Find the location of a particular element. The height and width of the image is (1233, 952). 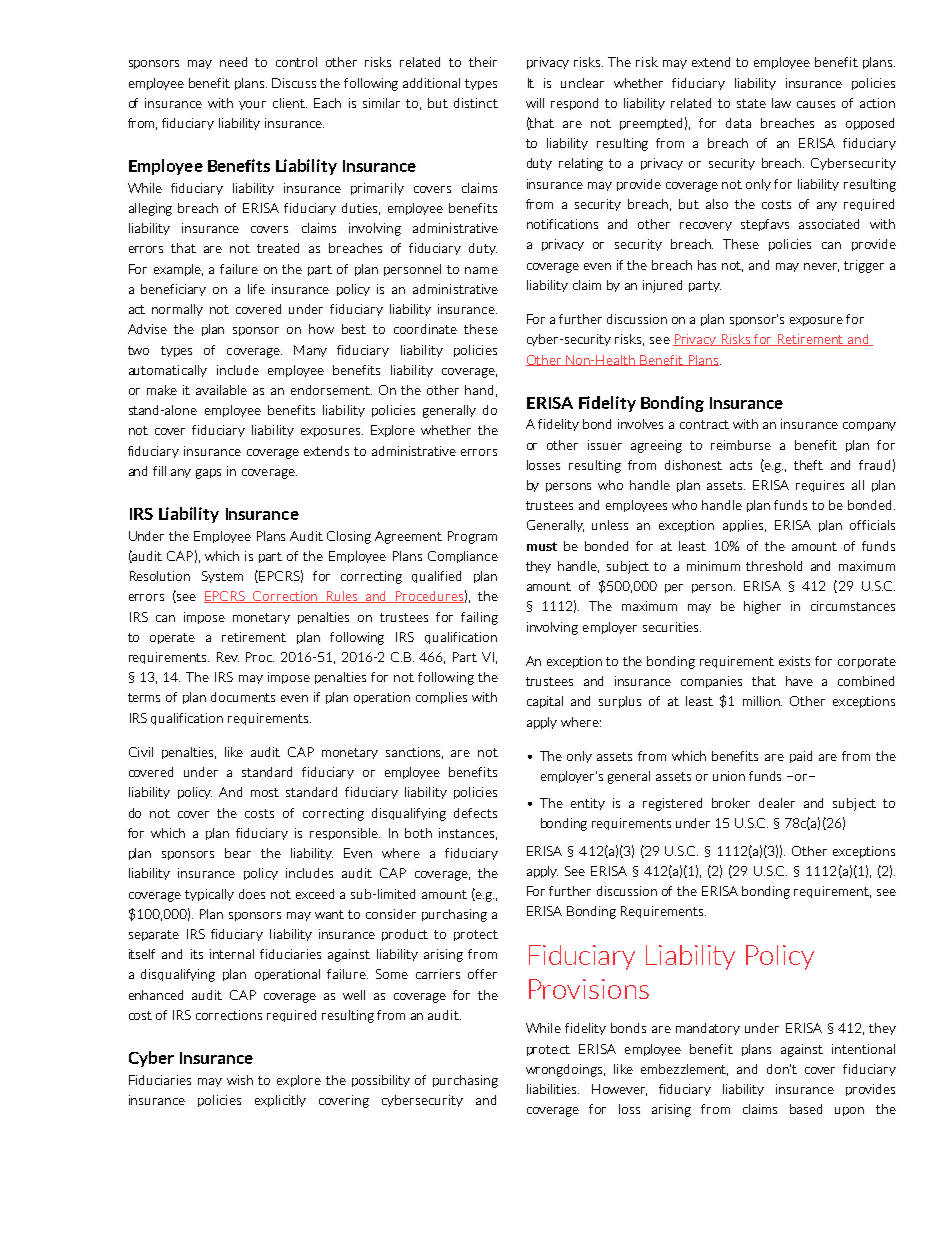

failing is located at coordinates (479, 618).
